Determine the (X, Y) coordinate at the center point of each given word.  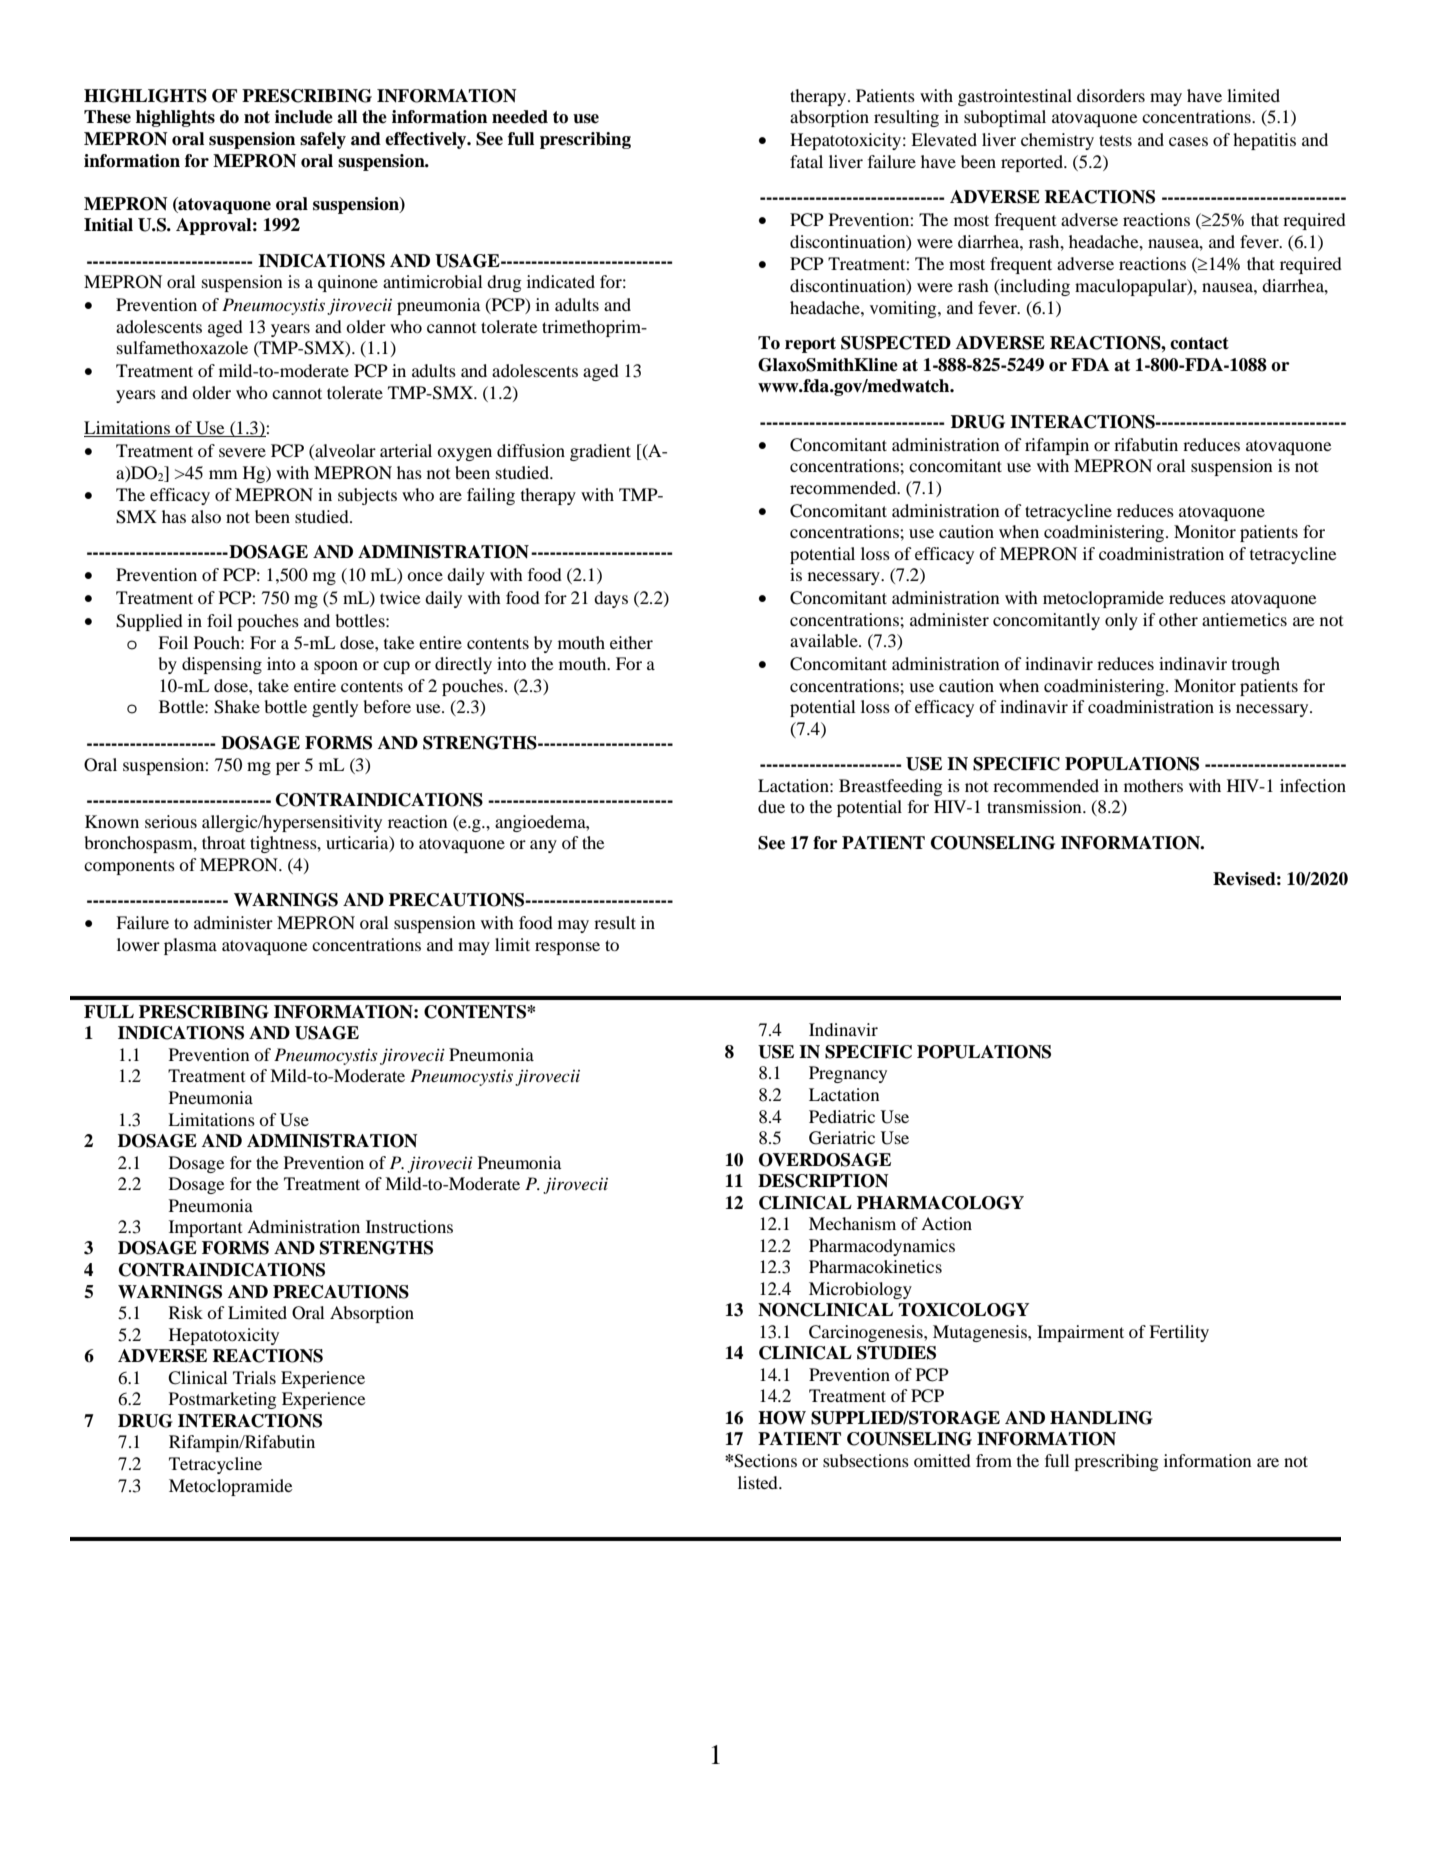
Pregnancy (848, 1074)
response (567, 948)
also (206, 516)
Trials (254, 1377)
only (1121, 621)
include (304, 117)
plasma (190, 946)
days (611, 599)
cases (1188, 141)
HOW (782, 1418)
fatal (806, 161)
